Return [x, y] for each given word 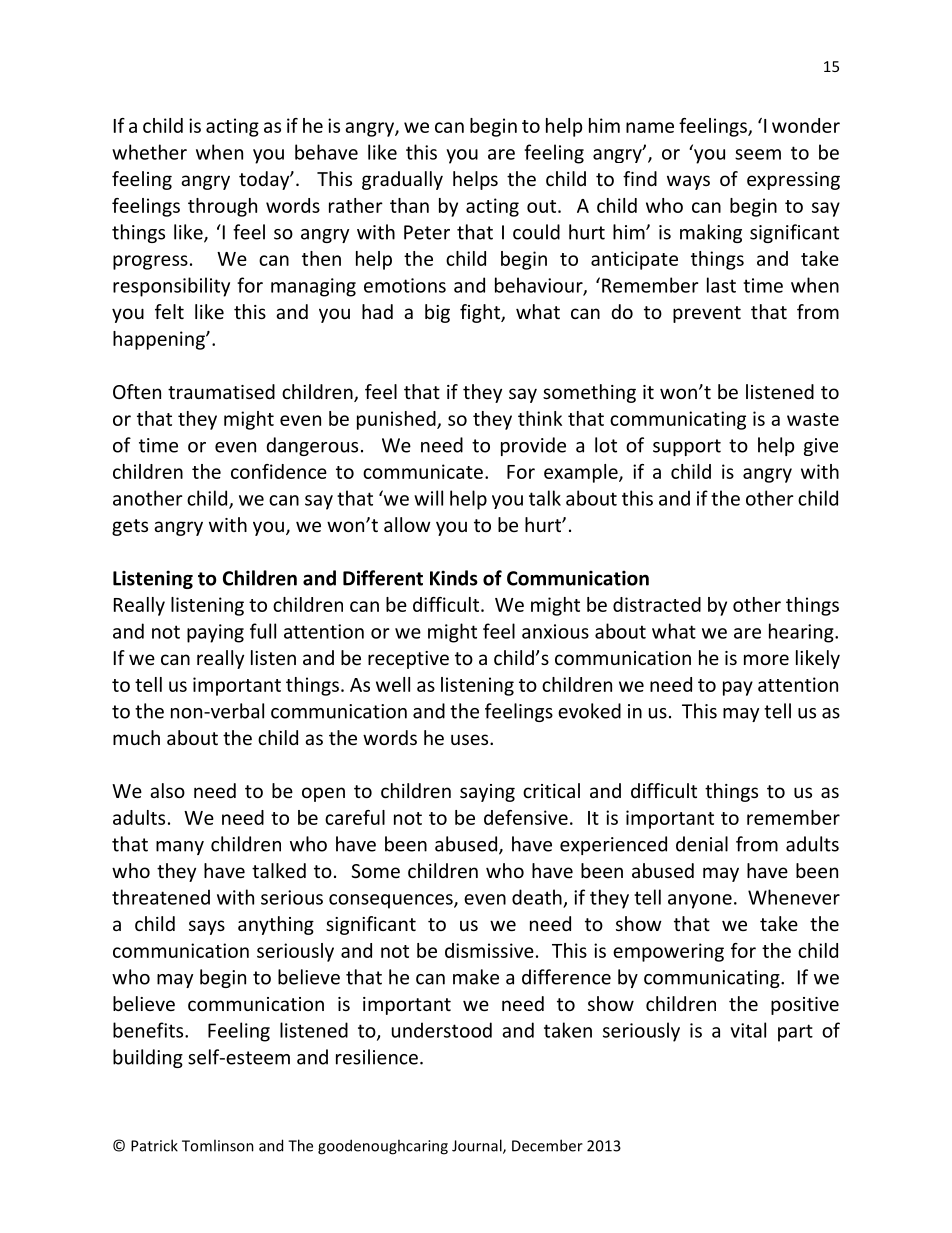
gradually [402, 180]
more [766, 659]
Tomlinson [218, 1145]
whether [149, 152]
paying [215, 633]
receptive [408, 660]
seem [758, 154]
